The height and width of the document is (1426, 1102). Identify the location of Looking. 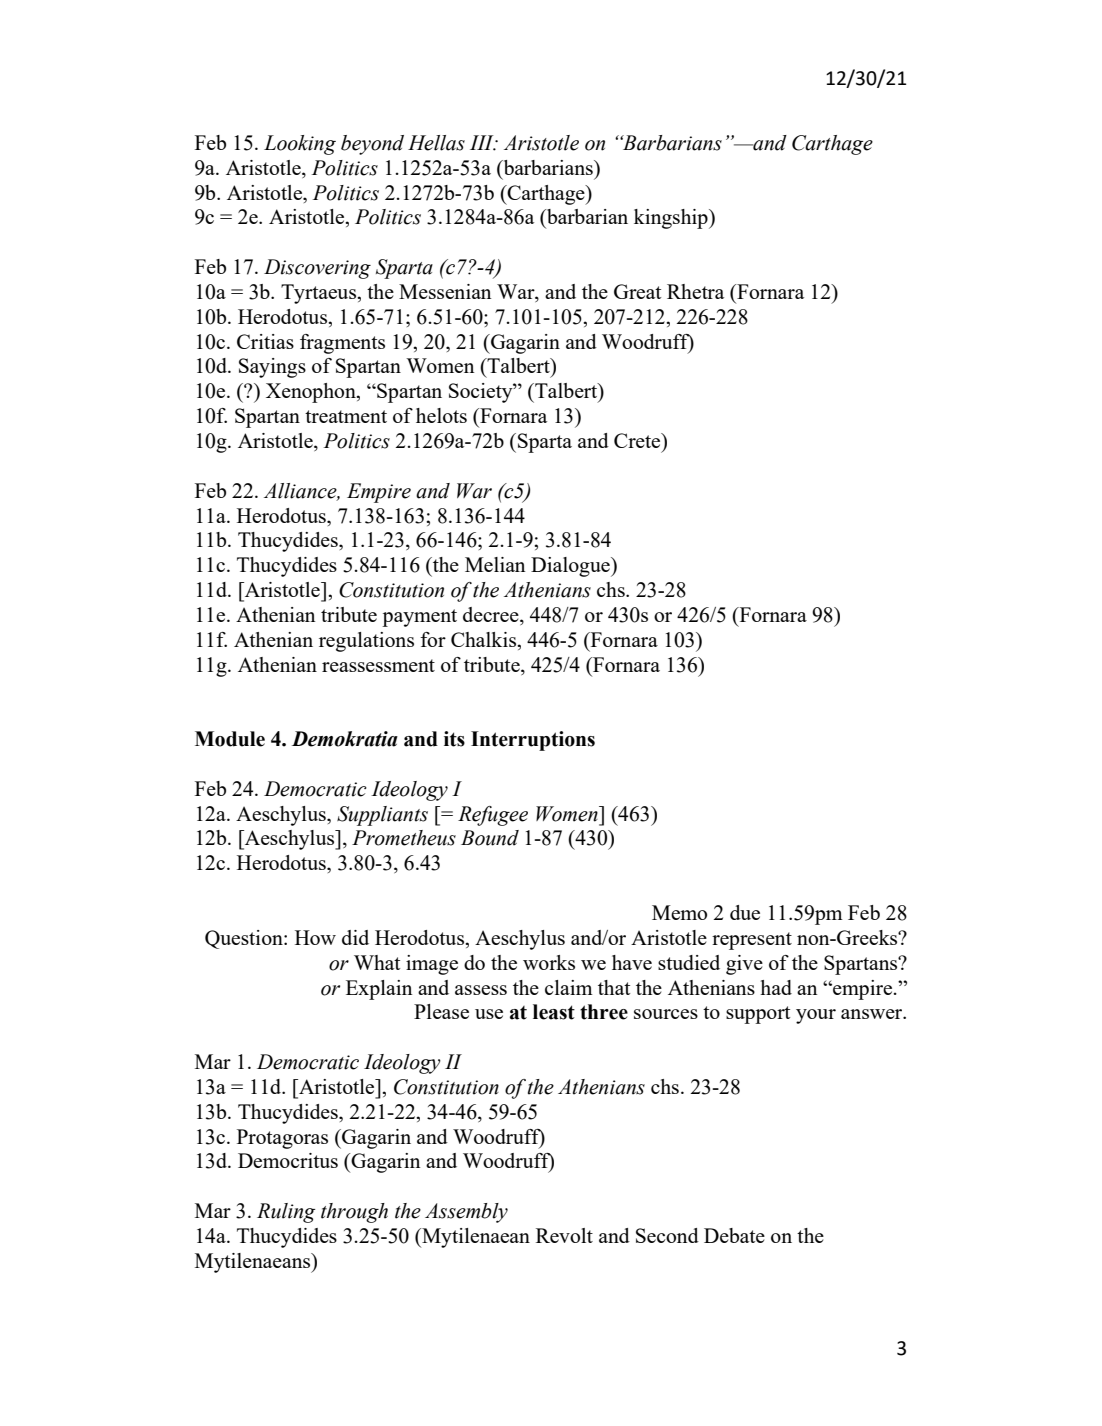
(300, 145).
